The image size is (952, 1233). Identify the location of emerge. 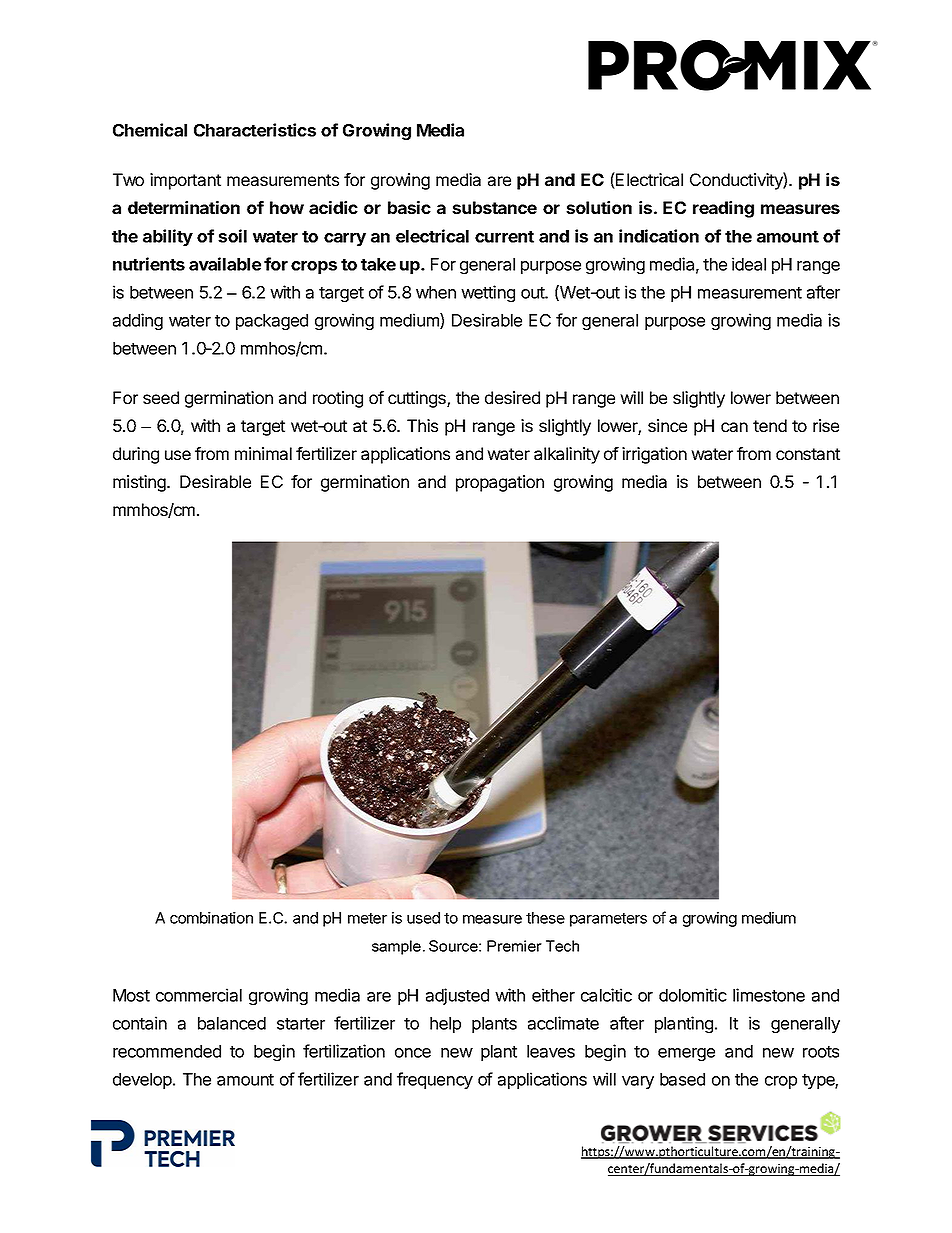
(686, 1054).
